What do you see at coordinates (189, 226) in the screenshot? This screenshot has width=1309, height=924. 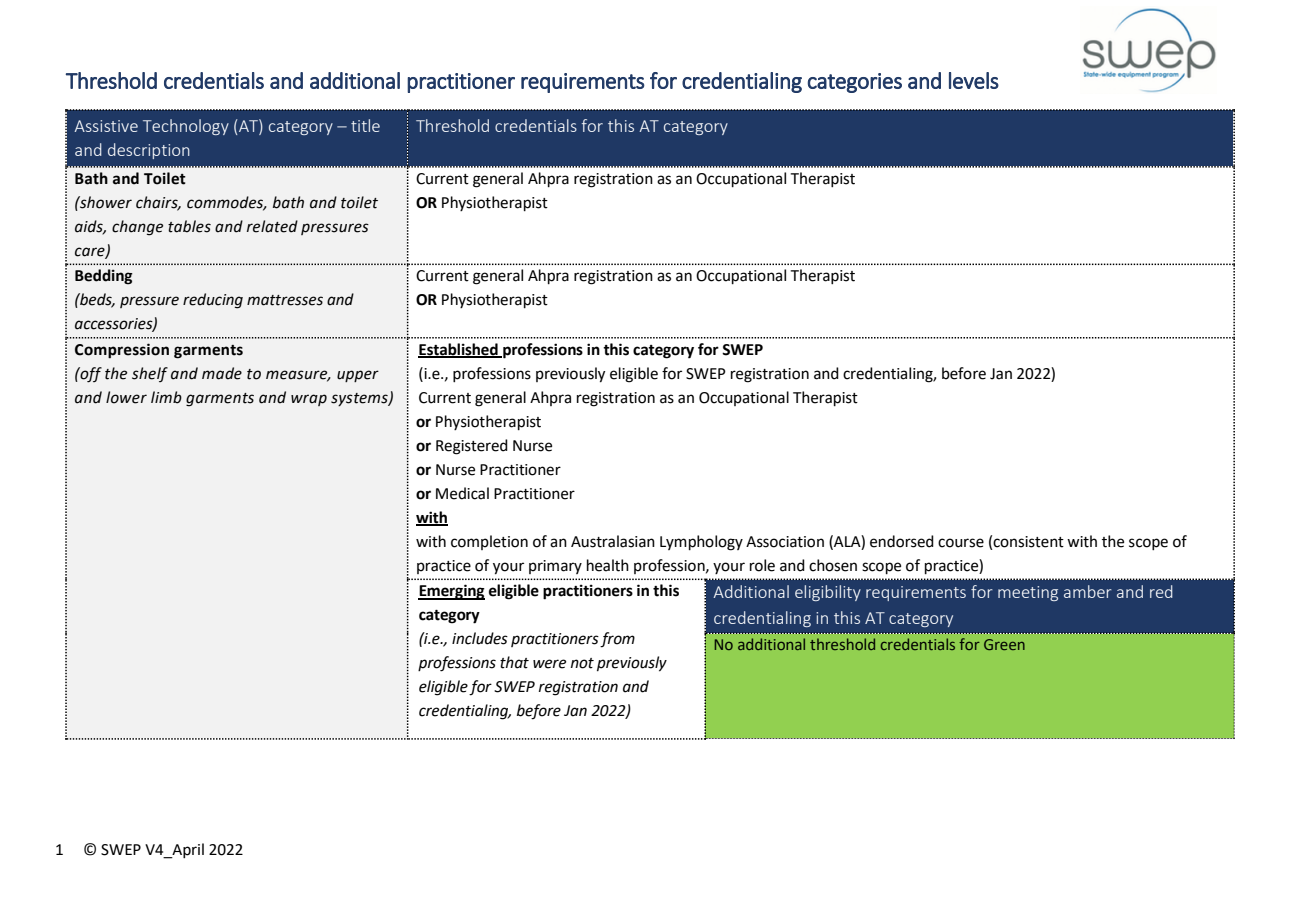 I see `tables` at bounding box center [189, 226].
